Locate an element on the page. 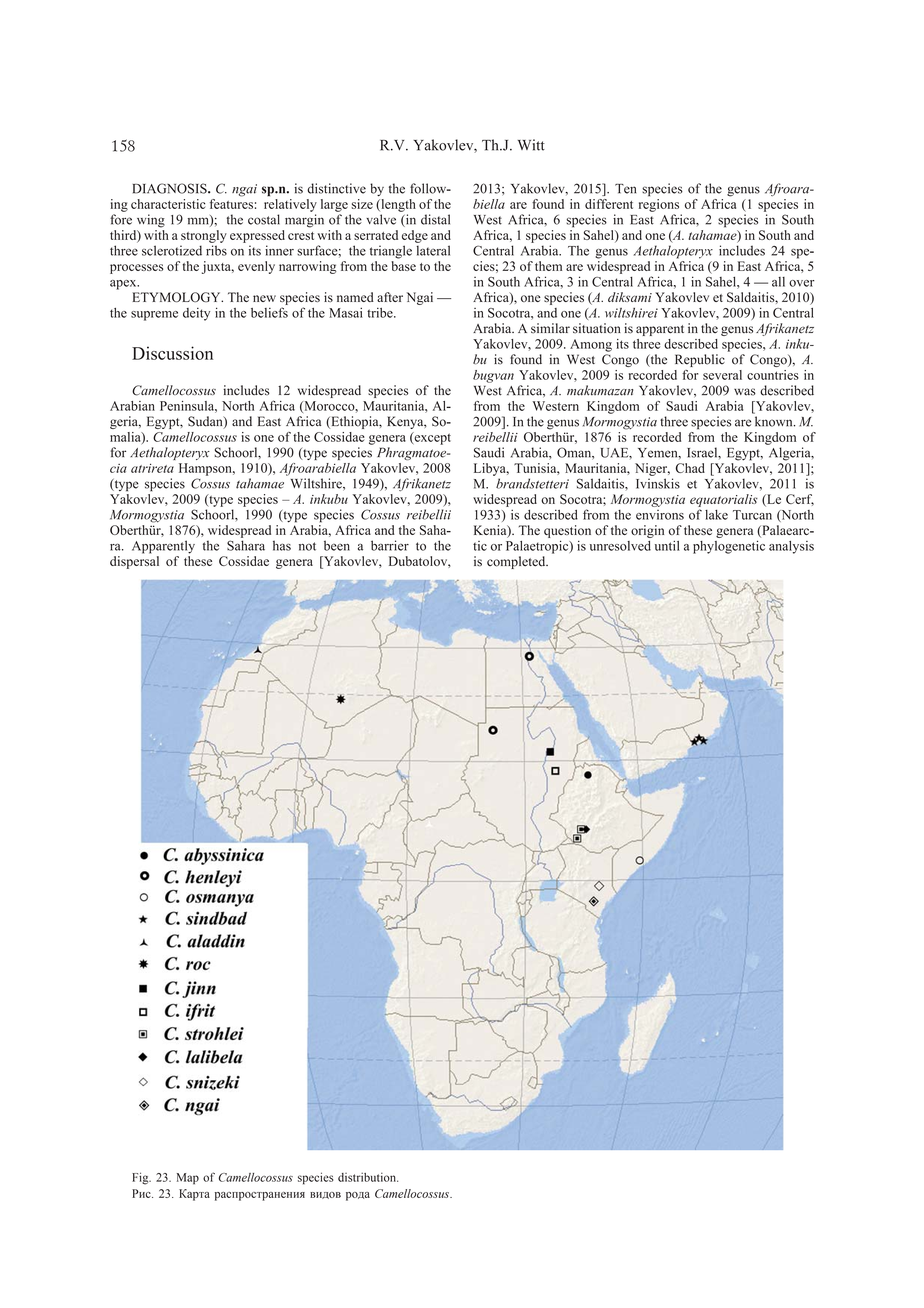 Image resolution: width=924 pixels, height=1308 pixels. distal is located at coordinates (435, 219).
